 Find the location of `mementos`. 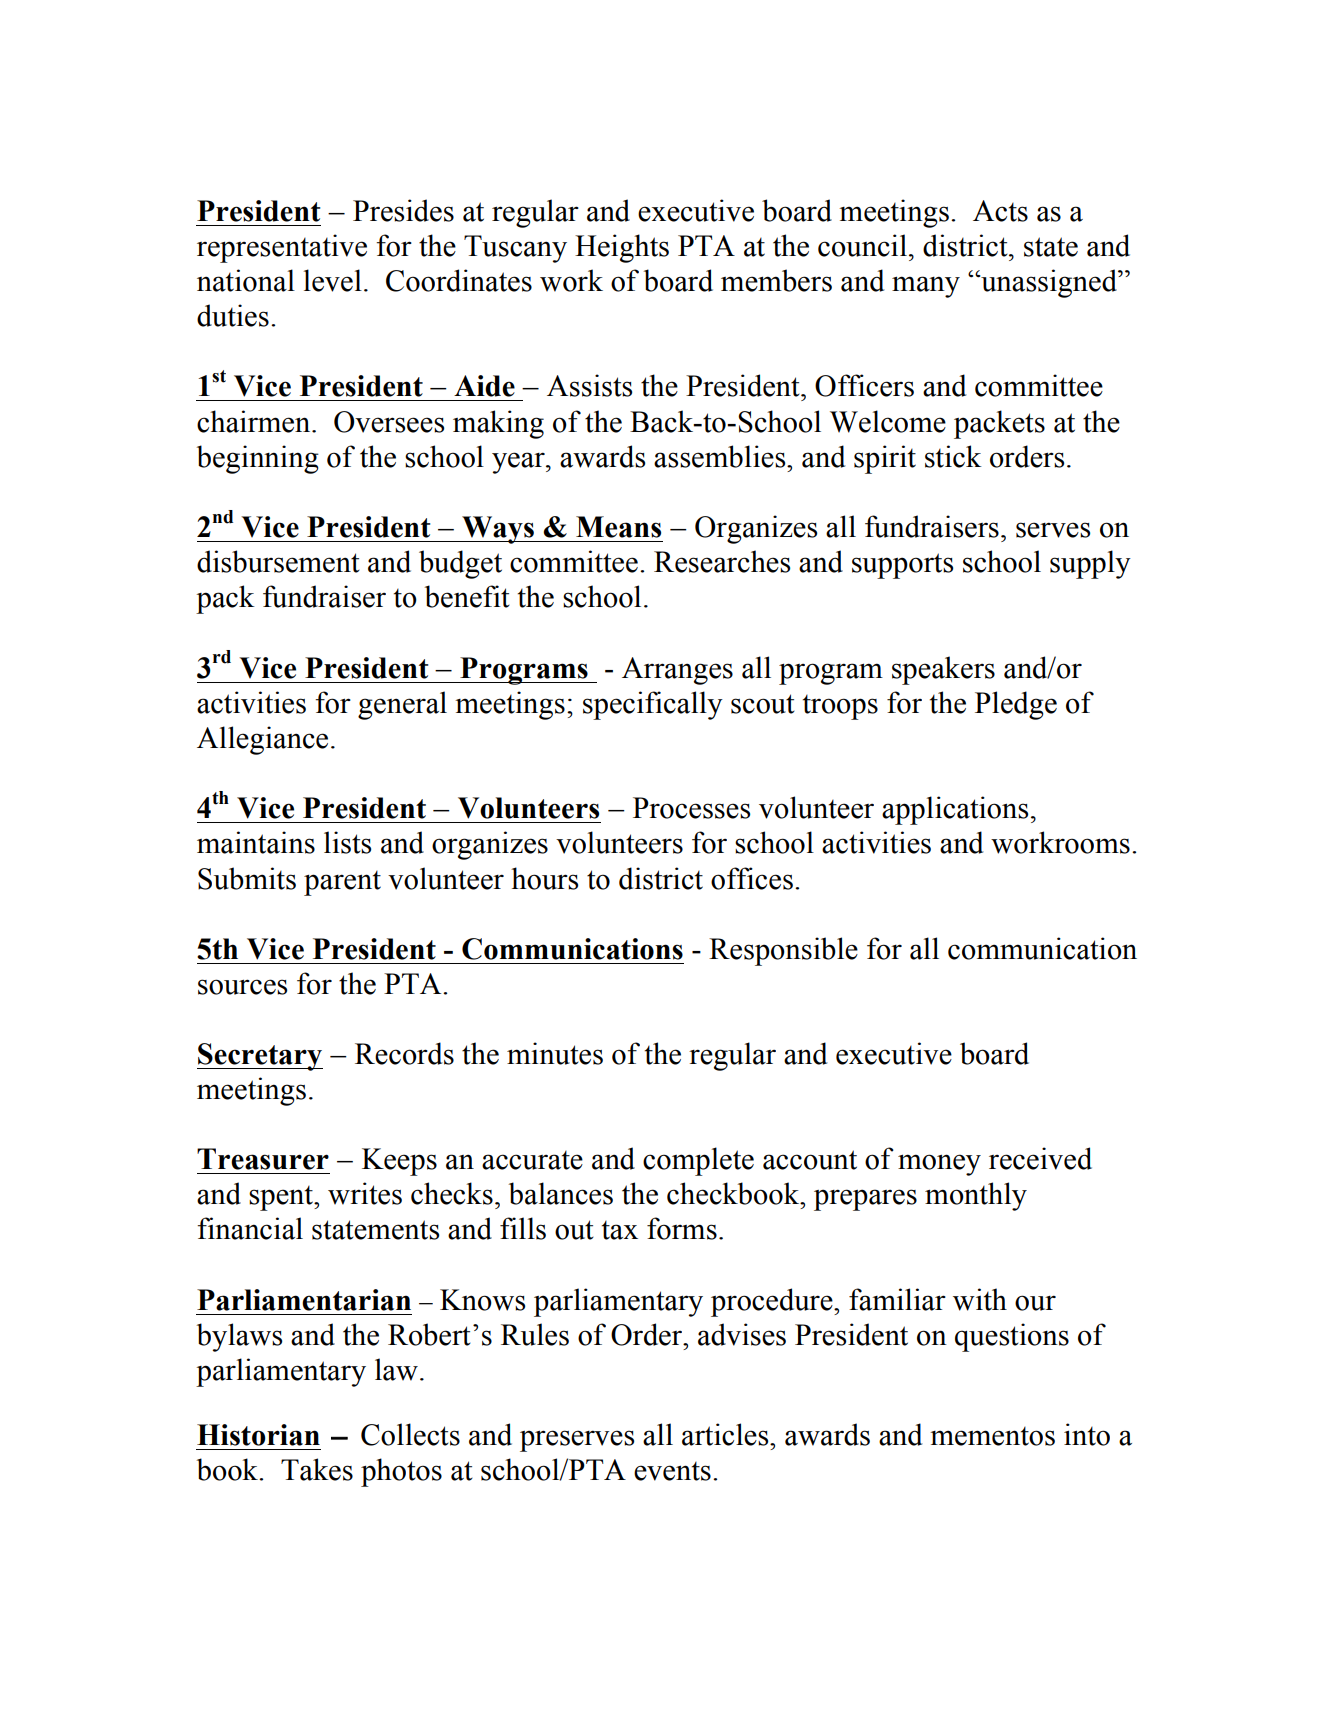

mementos is located at coordinates (992, 1436).
